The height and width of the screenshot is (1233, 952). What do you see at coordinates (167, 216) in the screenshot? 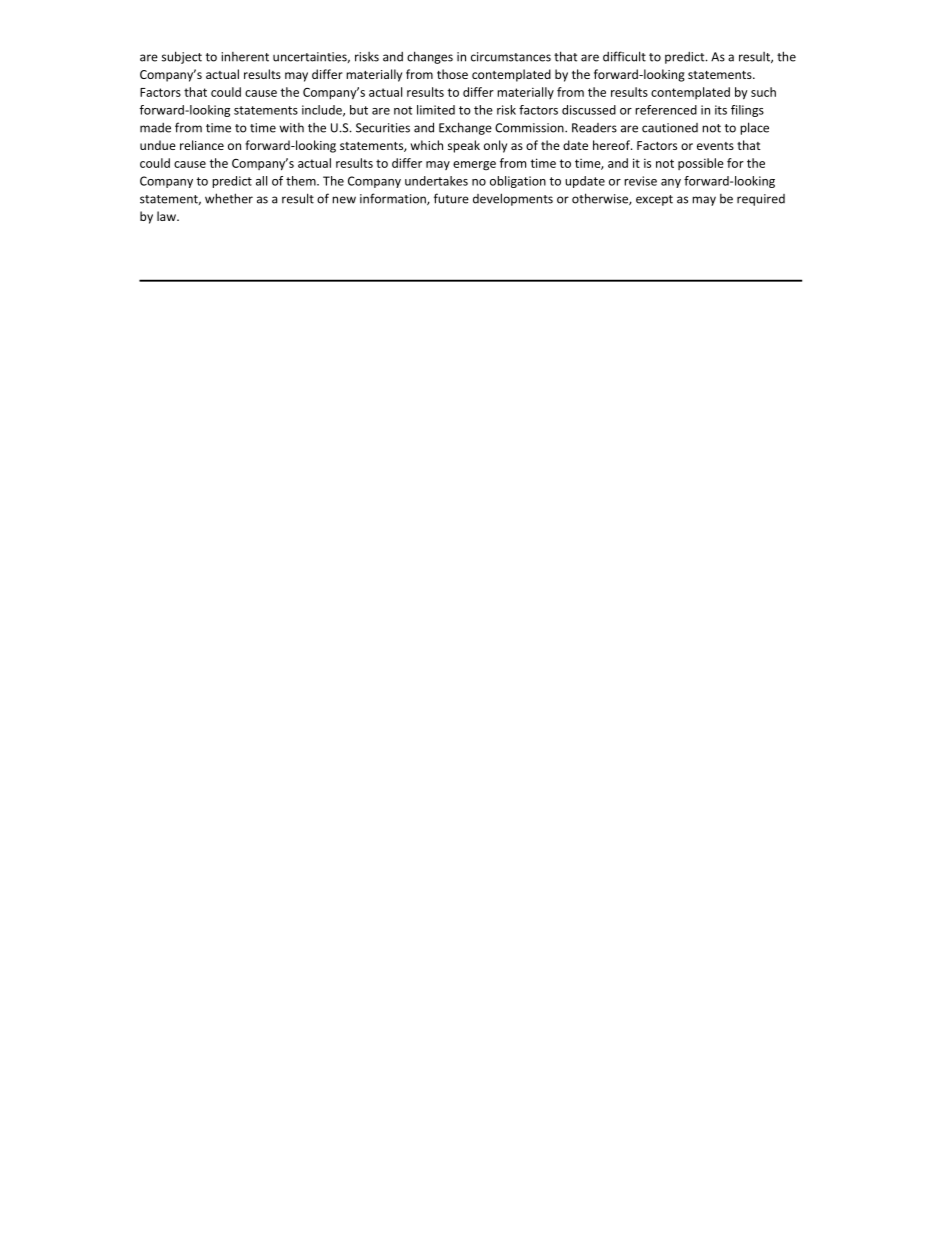
I see `law` at bounding box center [167, 216].
